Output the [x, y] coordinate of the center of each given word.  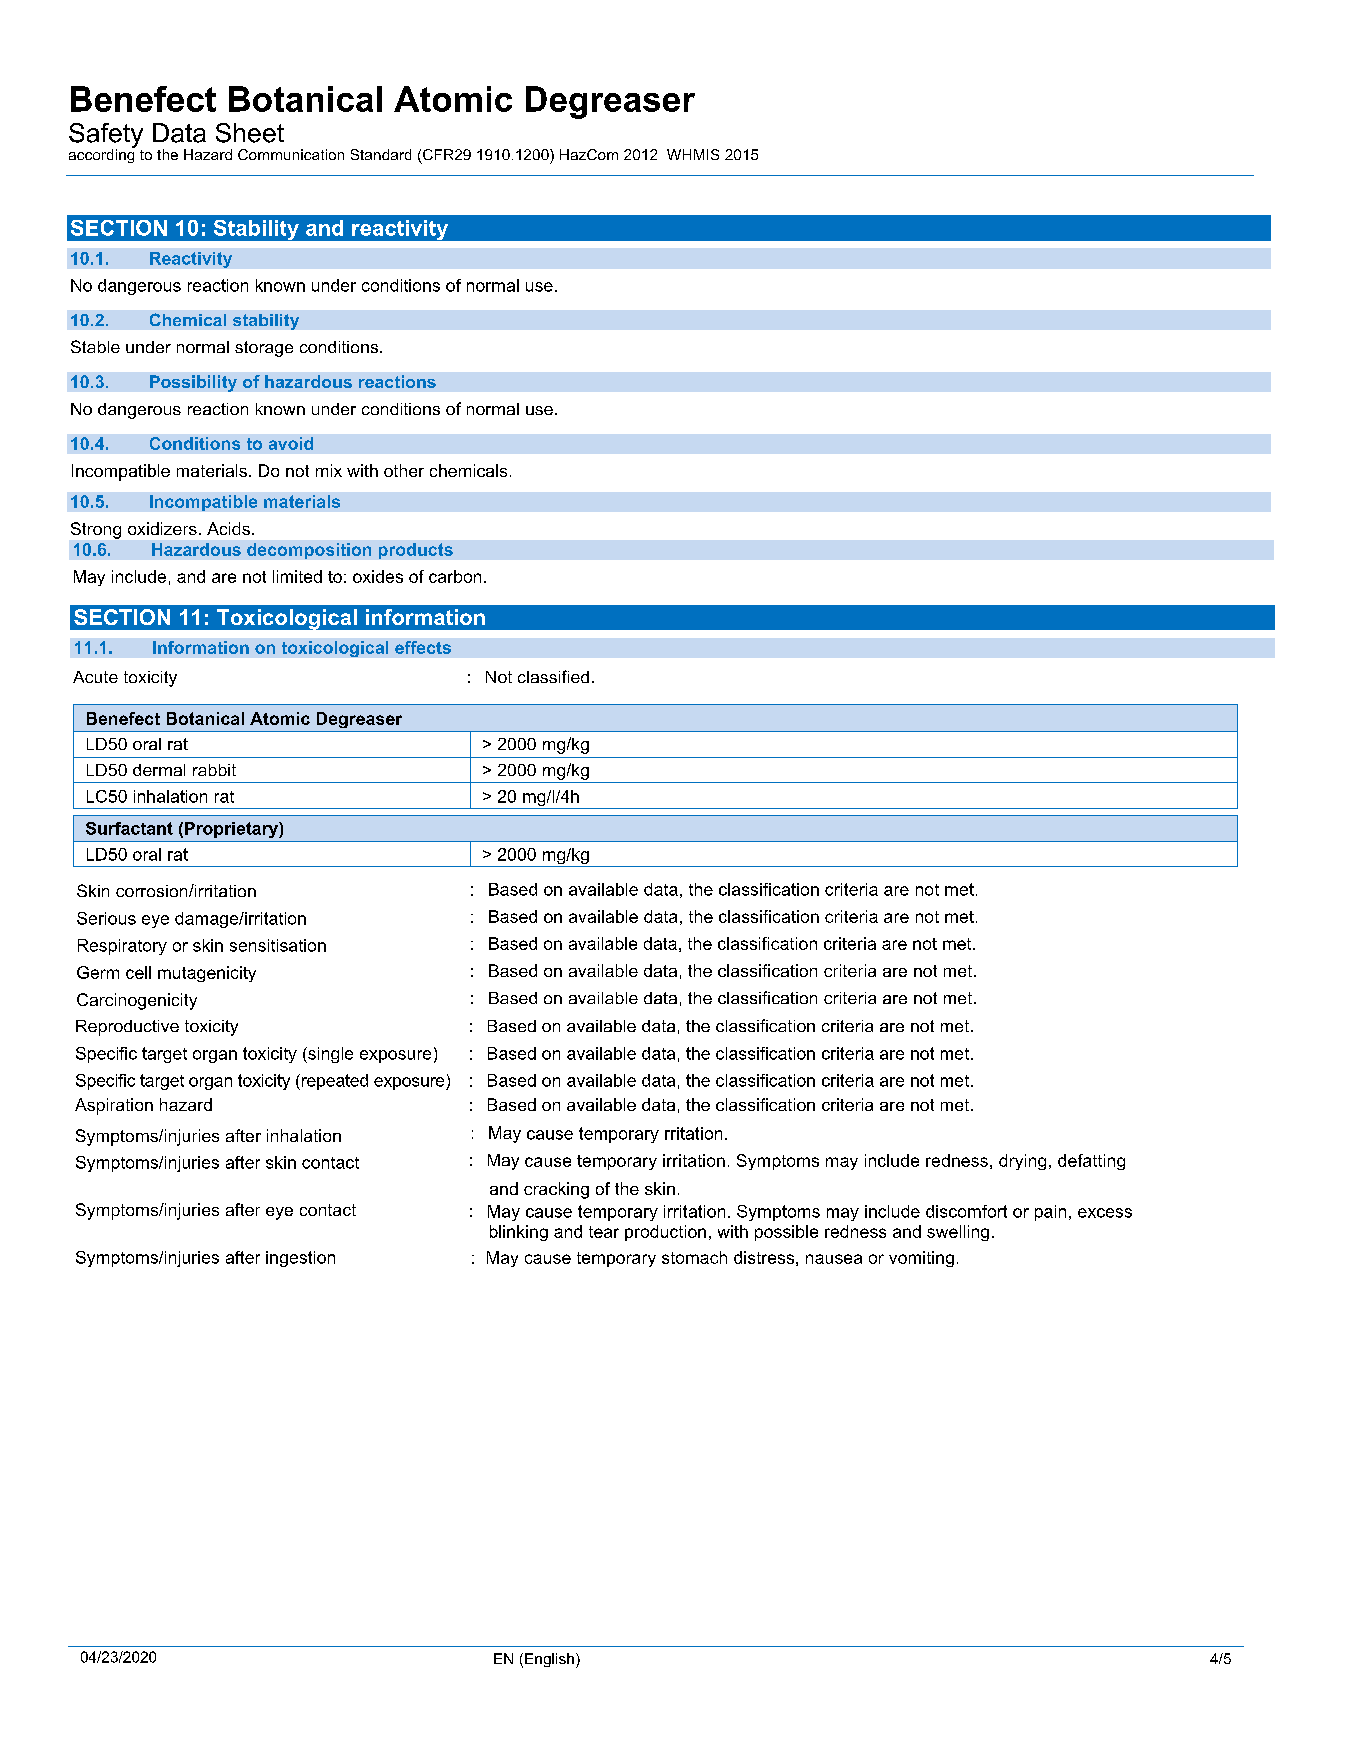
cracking [556, 1190]
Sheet [250, 133]
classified [553, 676]
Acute [95, 677]
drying [1022, 1162]
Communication [291, 154]
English [549, 1660]
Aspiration [114, 1106]
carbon [455, 576]
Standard [381, 154]
